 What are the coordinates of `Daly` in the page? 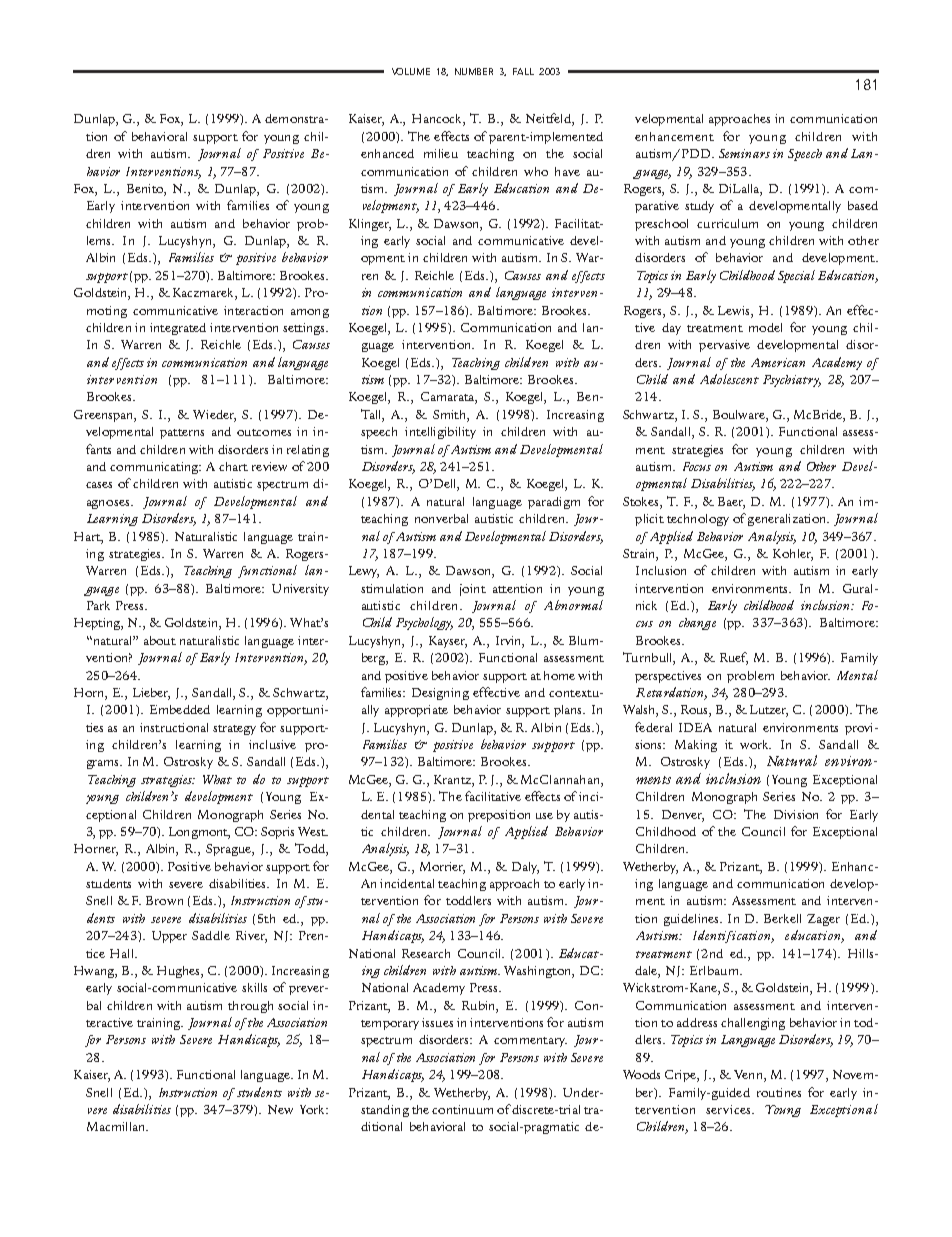 It's located at (525, 868).
